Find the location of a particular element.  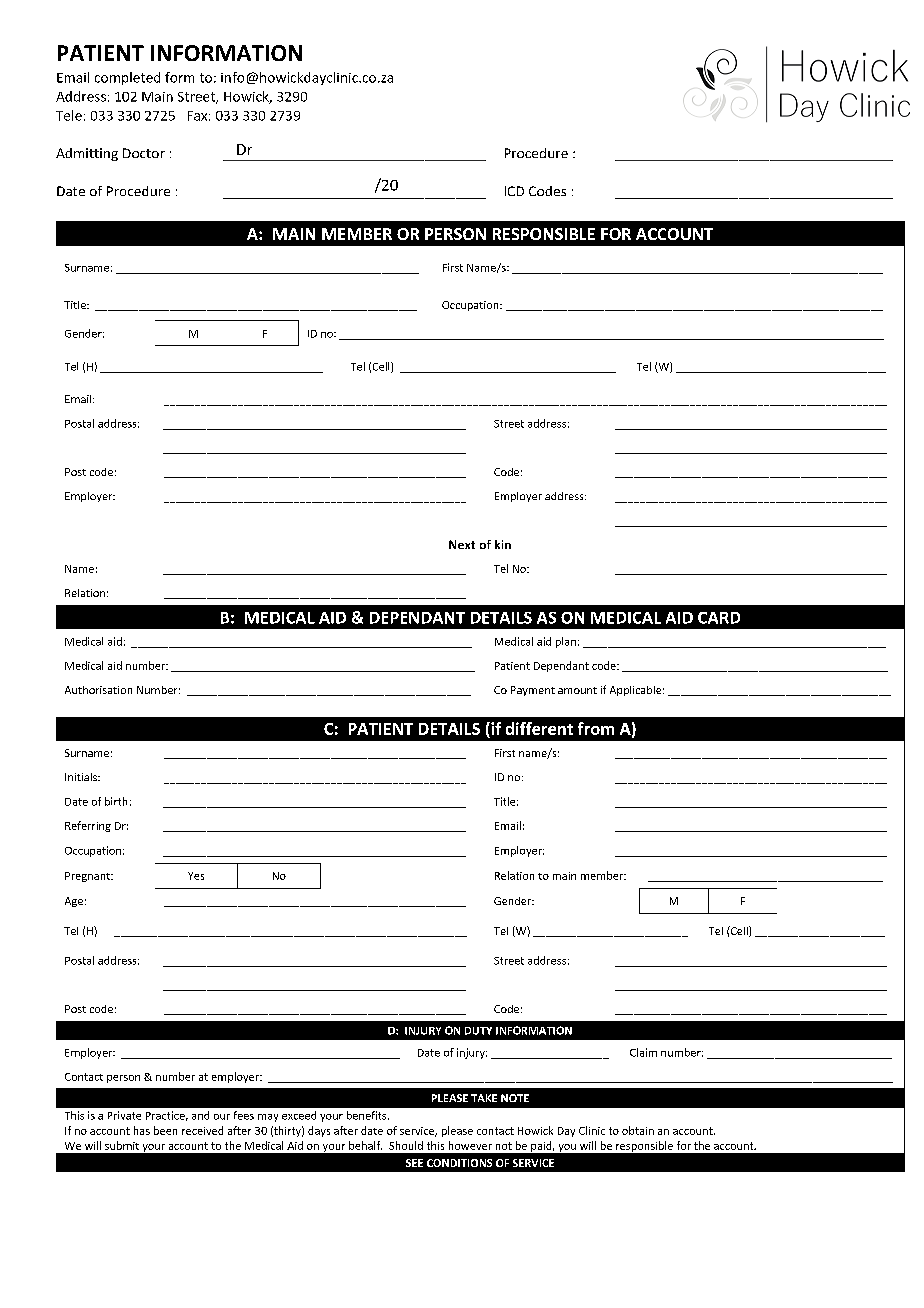

Next is located at coordinates (462, 544).
